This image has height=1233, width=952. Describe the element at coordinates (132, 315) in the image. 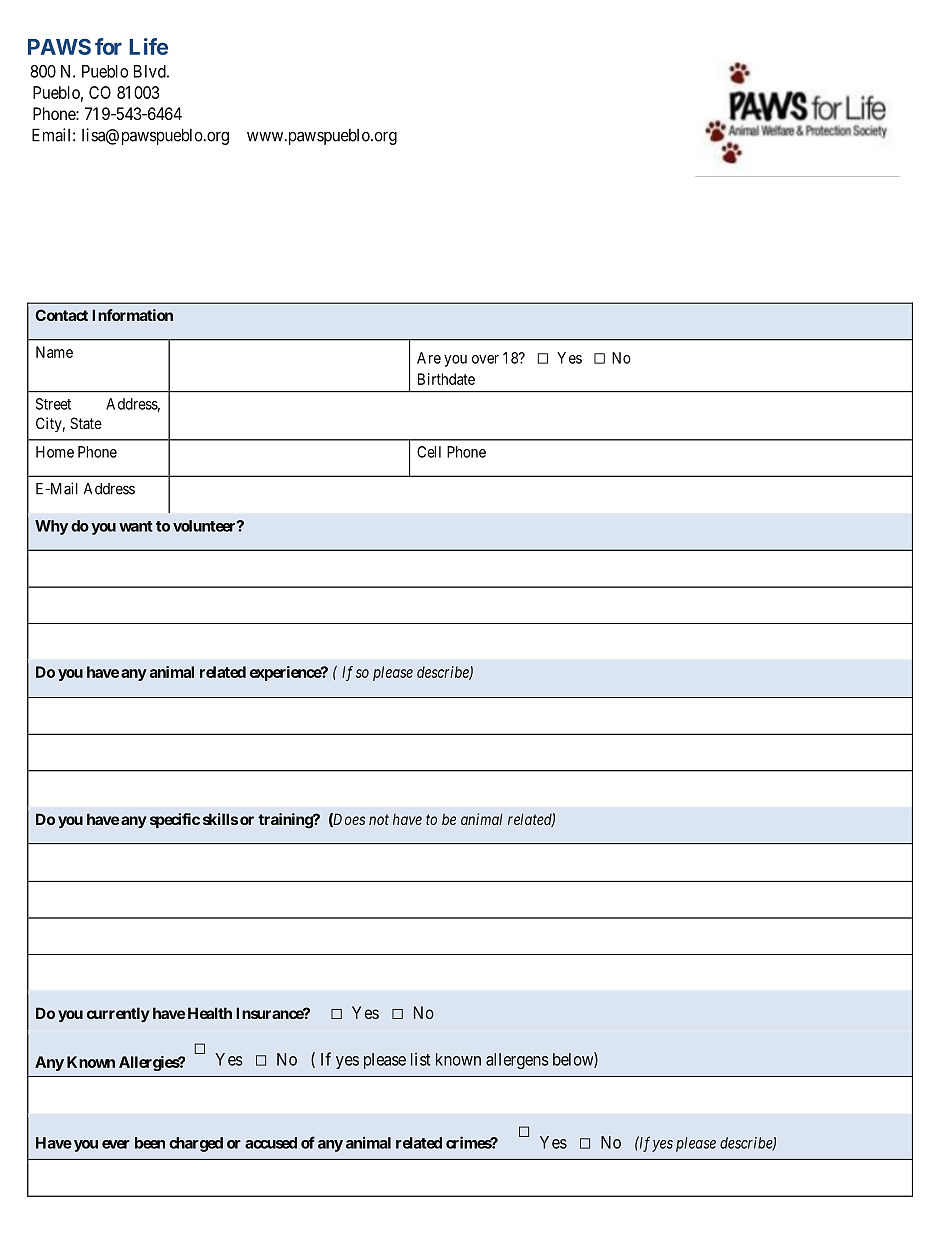

I see `Information` at that location.
